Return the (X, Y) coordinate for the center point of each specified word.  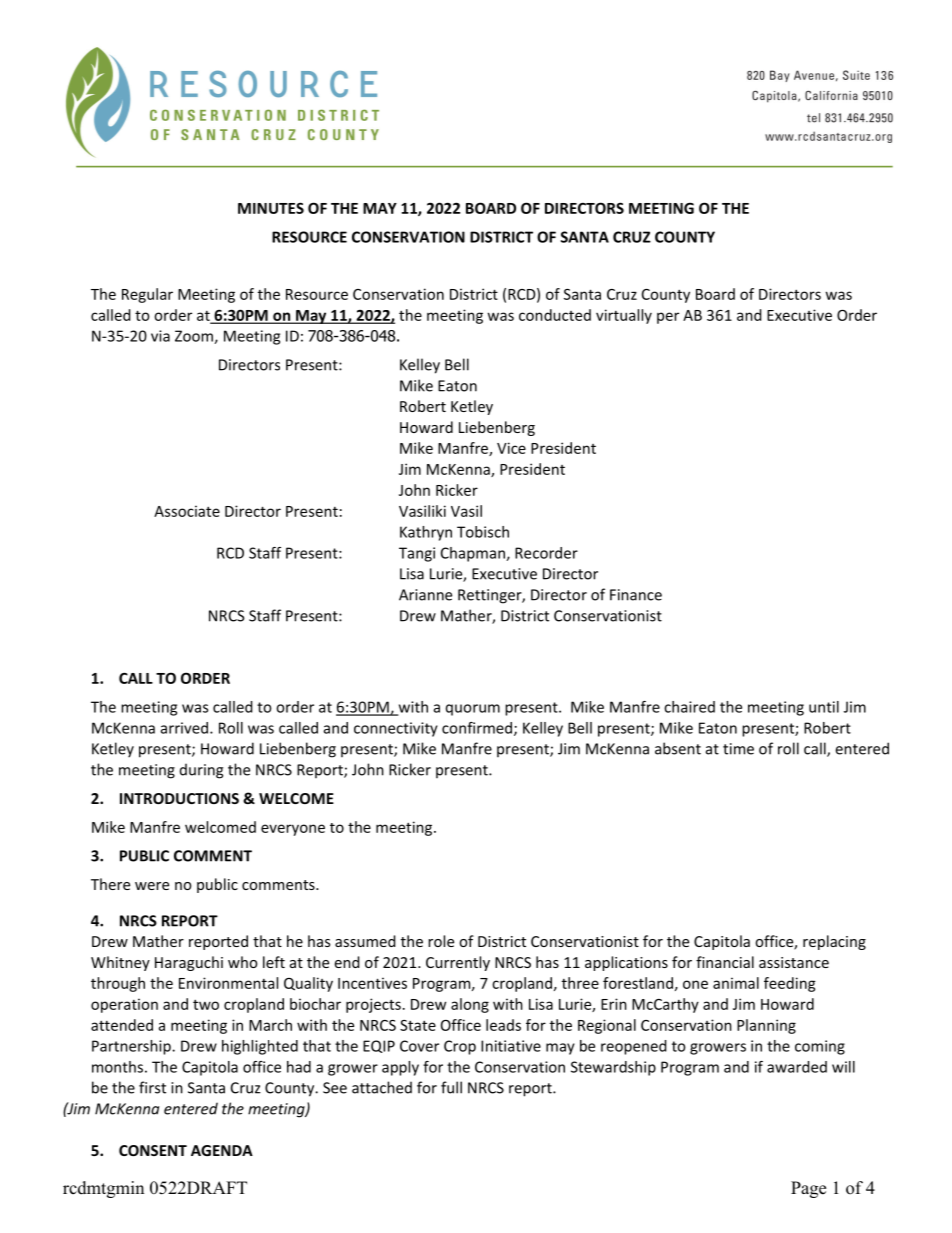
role (441, 941)
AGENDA (222, 1150)
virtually (624, 316)
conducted (555, 315)
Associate (187, 511)
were (152, 886)
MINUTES (271, 208)
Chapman (474, 554)
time (738, 749)
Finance (636, 595)
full (451, 1087)
